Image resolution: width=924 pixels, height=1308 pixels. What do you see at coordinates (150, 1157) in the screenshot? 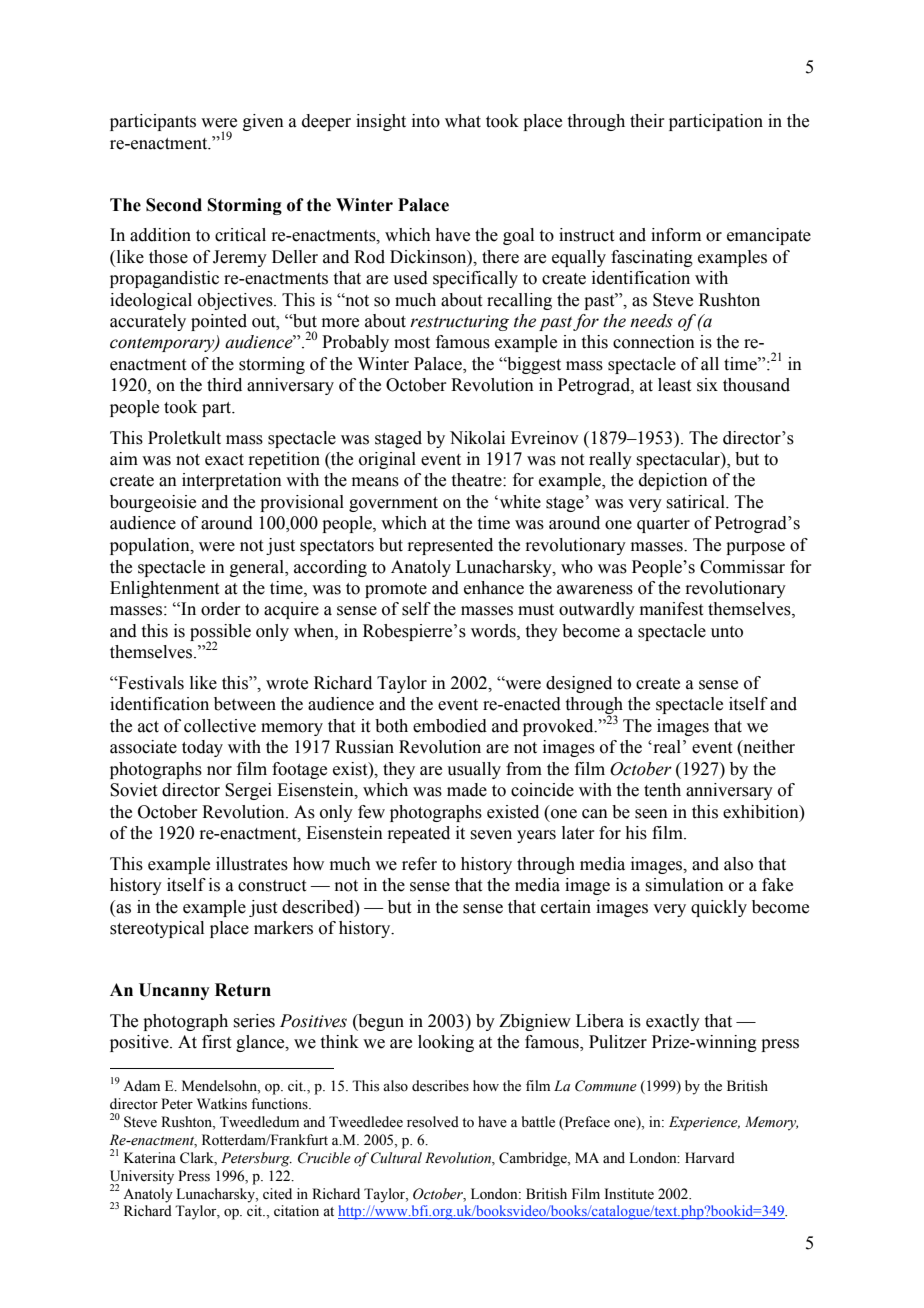
I see `Katerina` at bounding box center [150, 1157].
